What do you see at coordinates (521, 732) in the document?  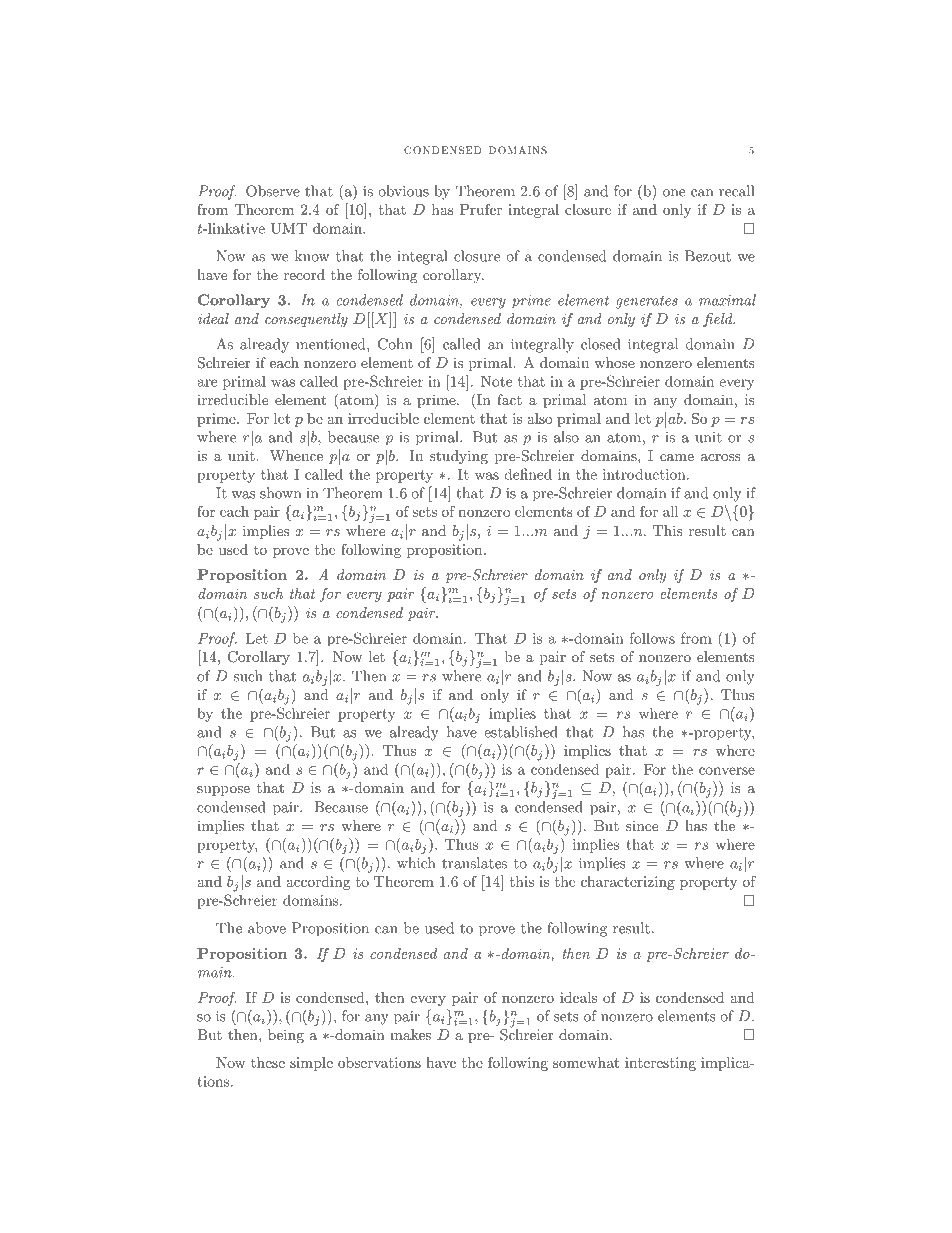 I see `established` at bounding box center [521, 732].
